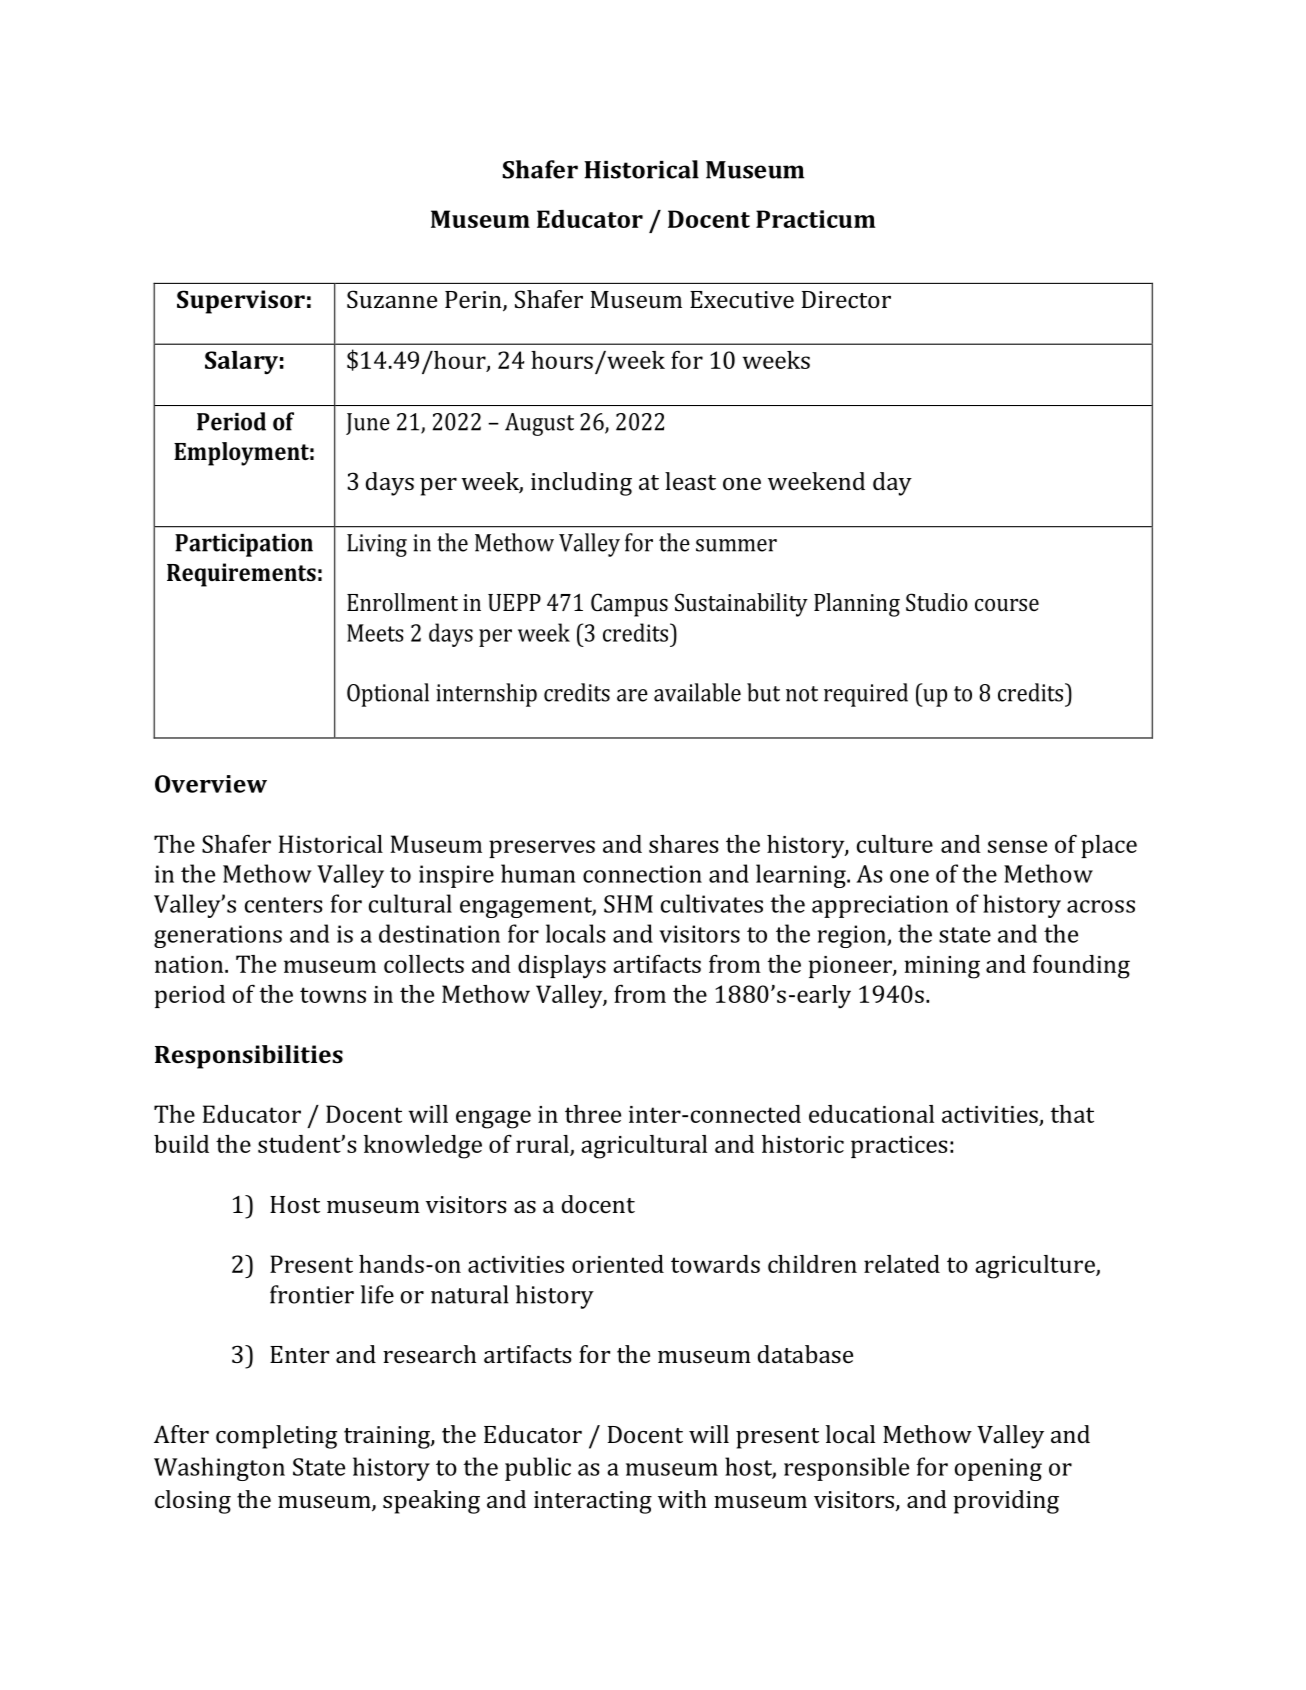  What do you see at coordinates (642, 874) in the document?
I see `connection` at bounding box center [642, 874].
